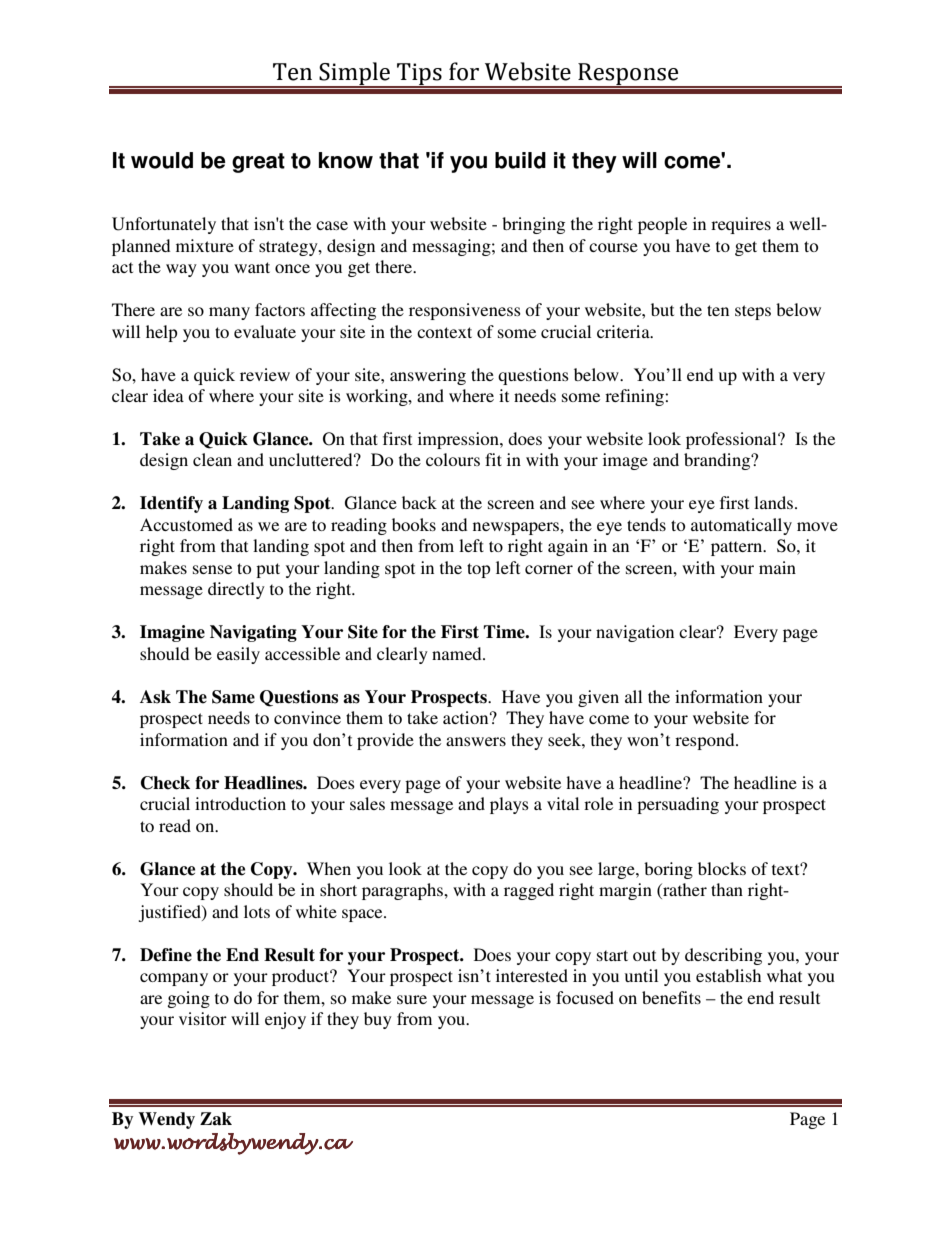 The image size is (952, 1233). Describe the element at coordinates (628, 75) in the document. I see `Response` at that location.
